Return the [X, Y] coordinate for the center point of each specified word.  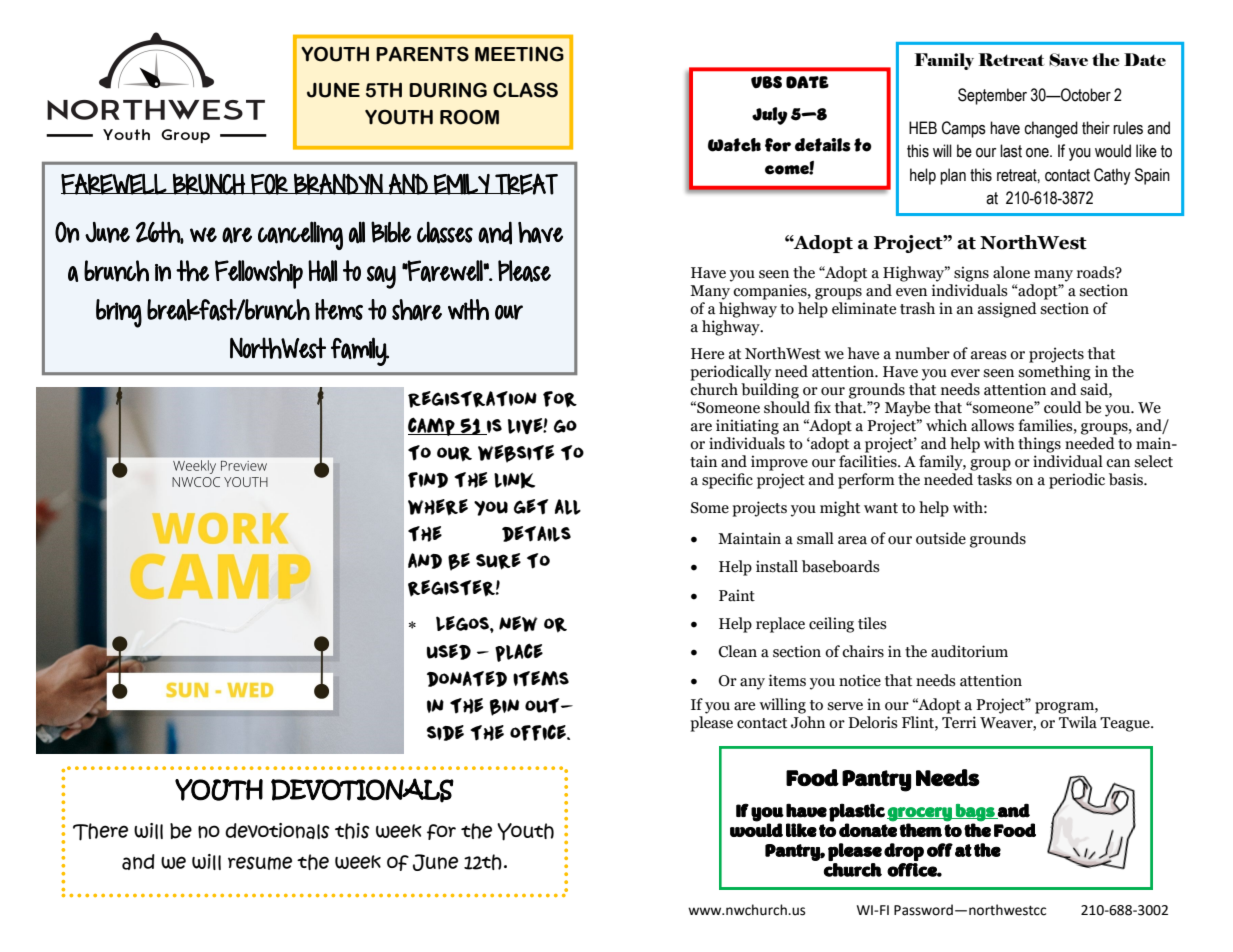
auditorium [969, 651]
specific [727, 481]
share [417, 310]
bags [975, 813]
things [1039, 445]
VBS [766, 82]
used [449, 652]
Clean [738, 651]
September [992, 96]
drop [904, 852]
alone [1011, 272]
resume [260, 863]
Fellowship [259, 274]
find [428, 480]
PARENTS [422, 54]
